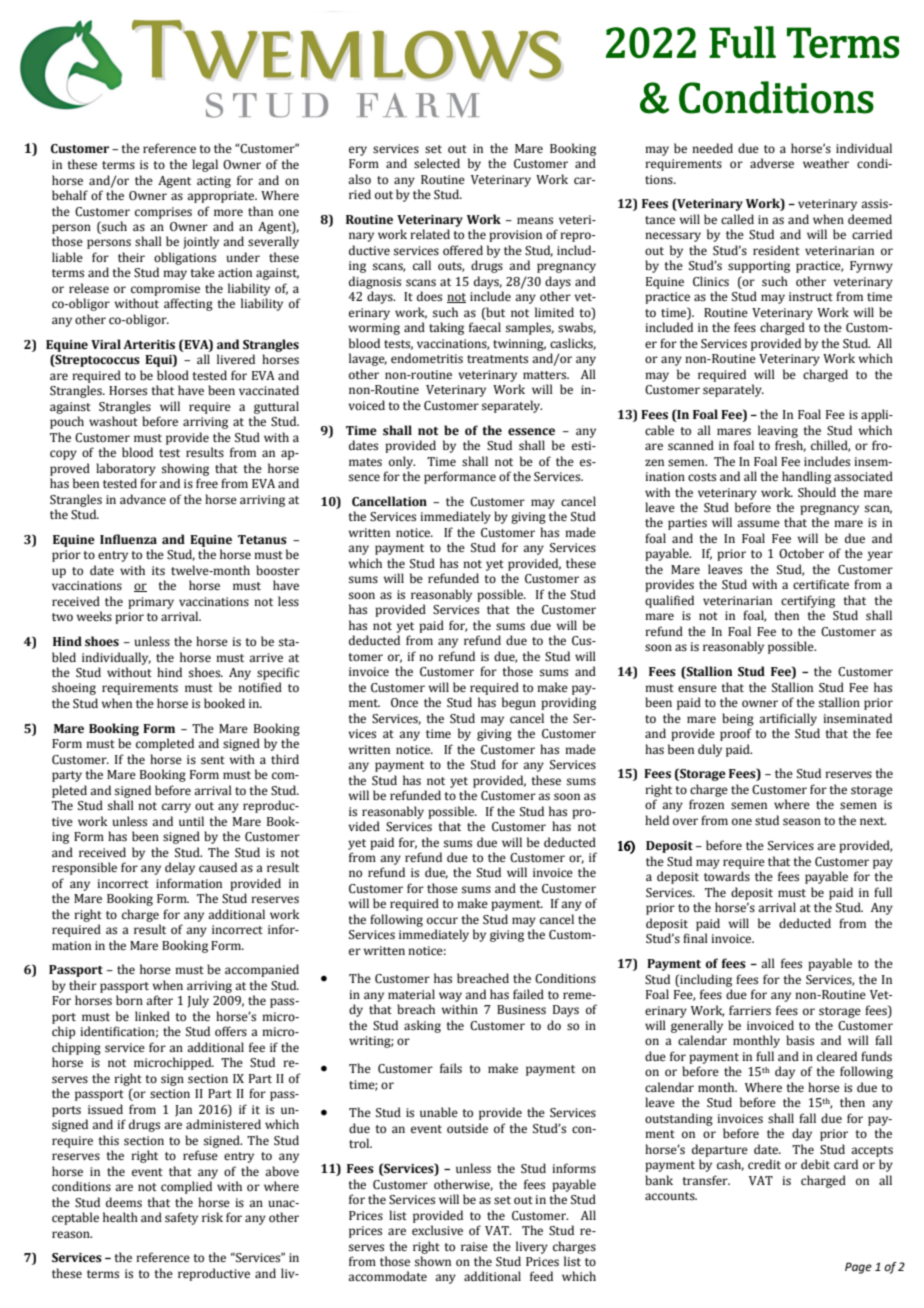 The width and height of the screenshot is (924, 1308). What do you see at coordinates (185, 469) in the screenshot?
I see `showing` at bounding box center [185, 469].
